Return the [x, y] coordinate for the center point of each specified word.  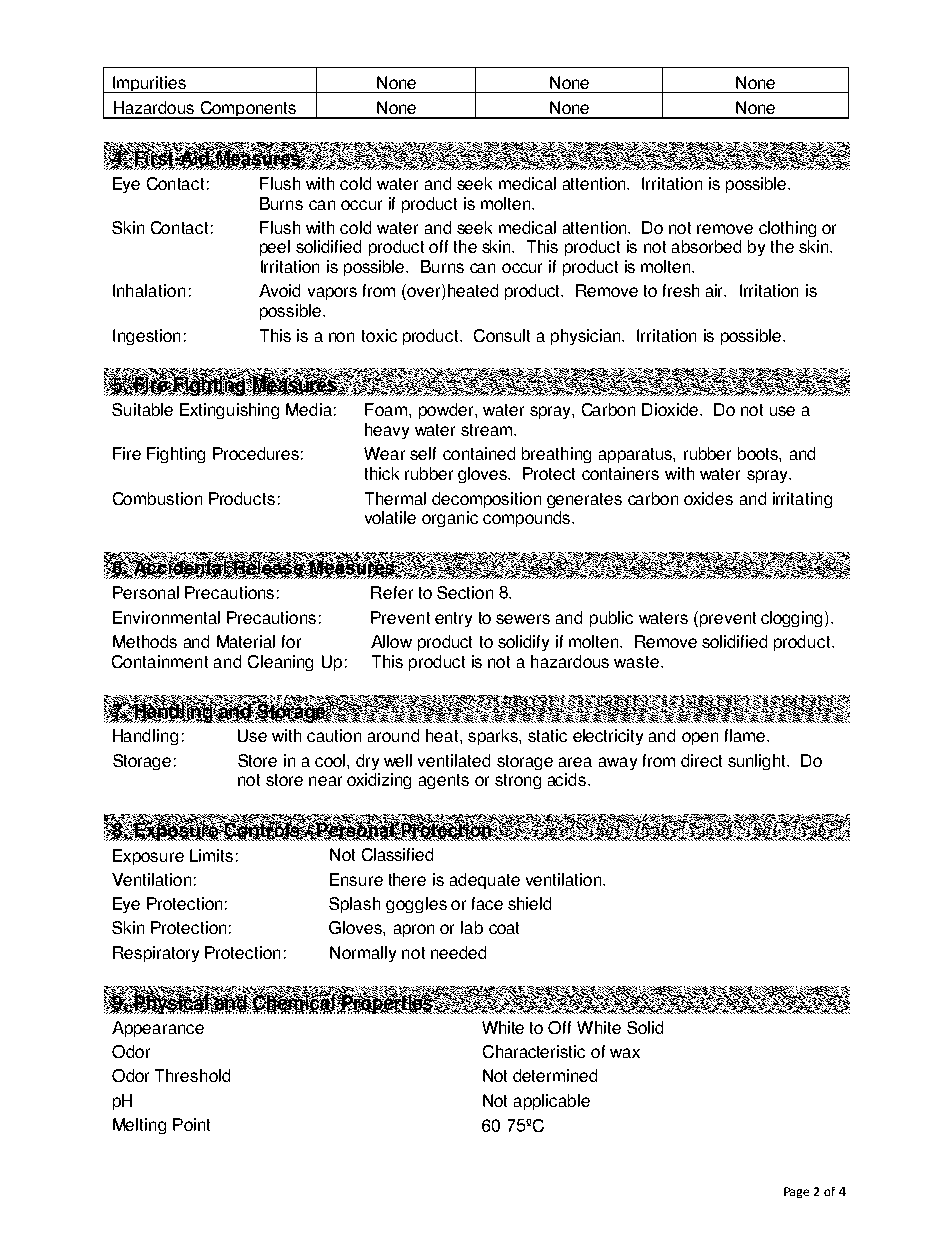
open [700, 738]
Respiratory [156, 954]
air [716, 290]
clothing [787, 229]
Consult [502, 335]
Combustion [157, 498]
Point [191, 1124]
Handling [145, 737]
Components [248, 110]
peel [275, 248]
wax [625, 1053]
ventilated [454, 760]
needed [458, 952]
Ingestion [146, 337]
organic [450, 519]
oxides [708, 498]
